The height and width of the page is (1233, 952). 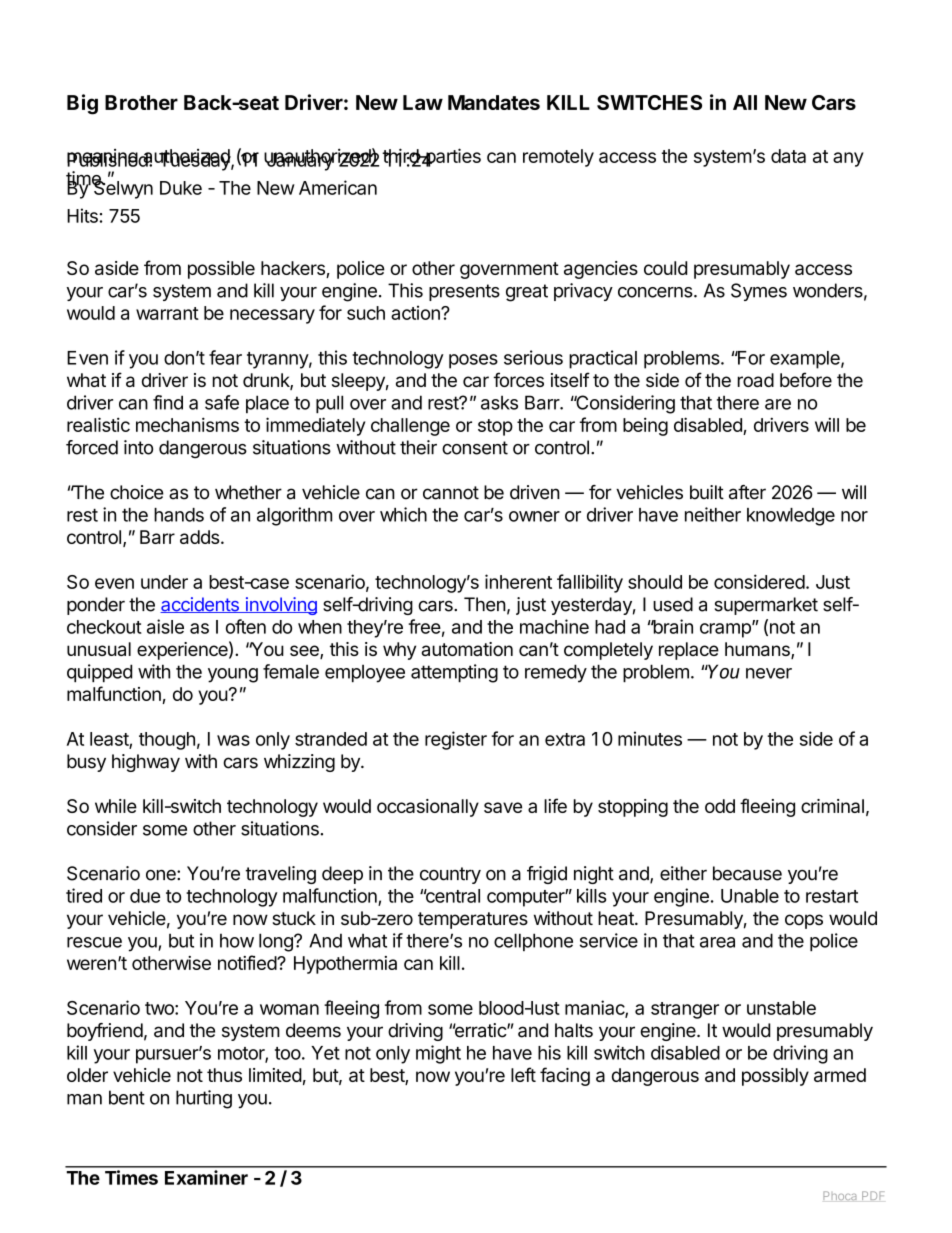 What do you see at coordinates (791, 517) in the page?
I see `knowledge` at bounding box center [791, 517].
